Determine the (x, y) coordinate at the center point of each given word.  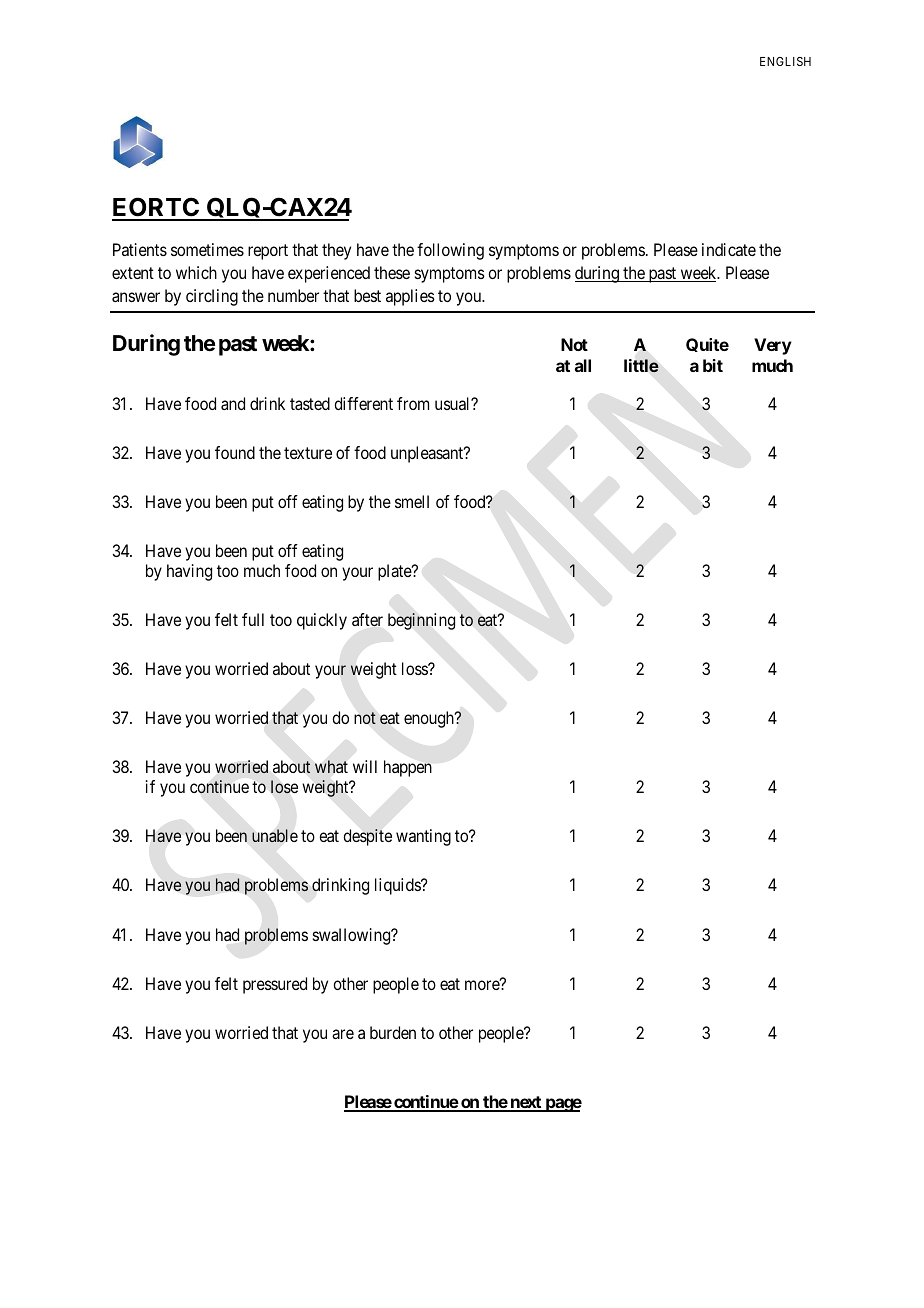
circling (212, 297)
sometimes (207, 249)
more (483, 985)
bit (713, 365)
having (189, 572)
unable (275, 835)
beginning (421, 621)
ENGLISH (785, 61)
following (450, 251)
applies (410, 297)
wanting (423, 837)
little (641, 366)
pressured (275, 985)
